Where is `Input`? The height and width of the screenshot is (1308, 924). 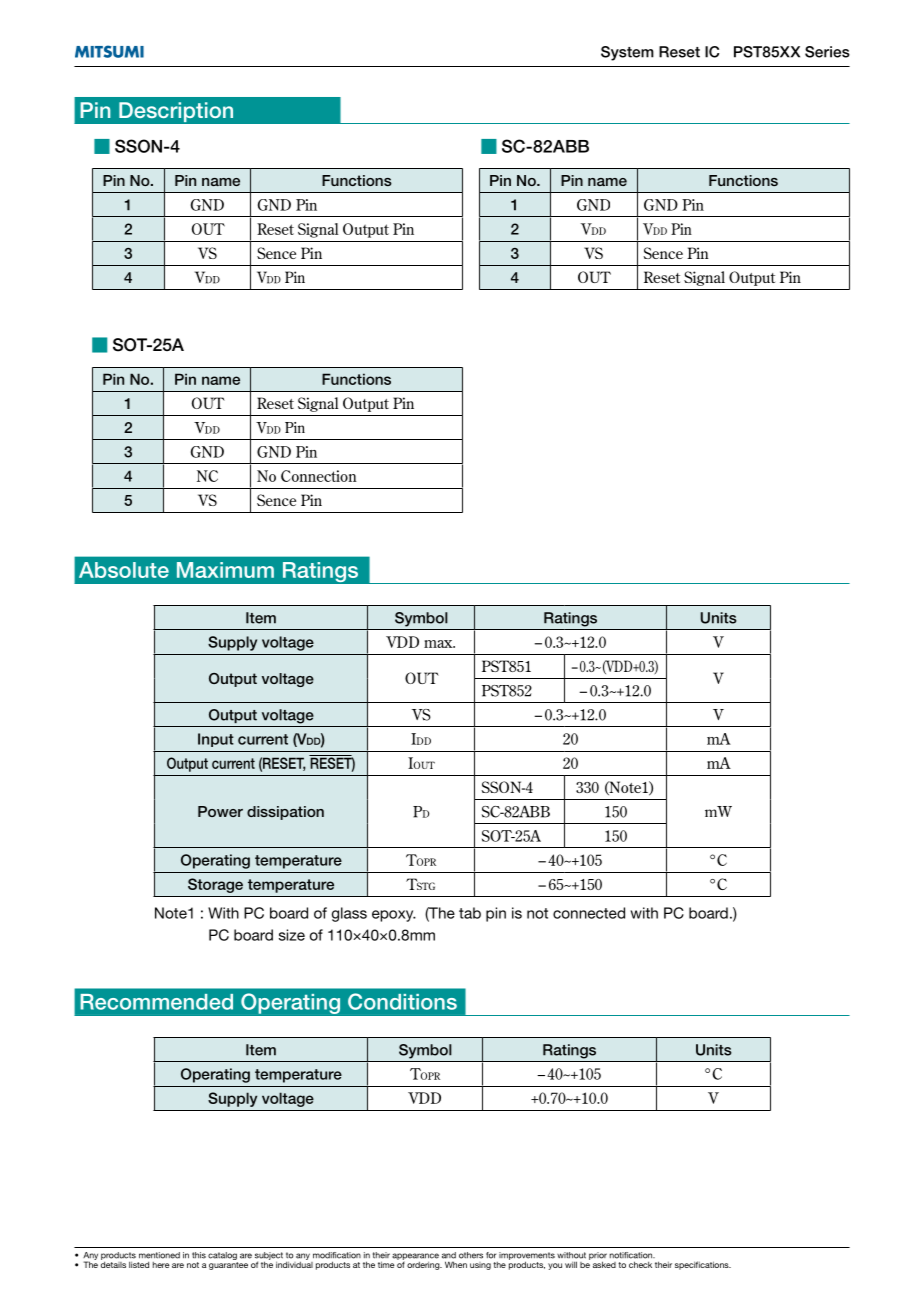
Input is located at coordinates (216, 740).
